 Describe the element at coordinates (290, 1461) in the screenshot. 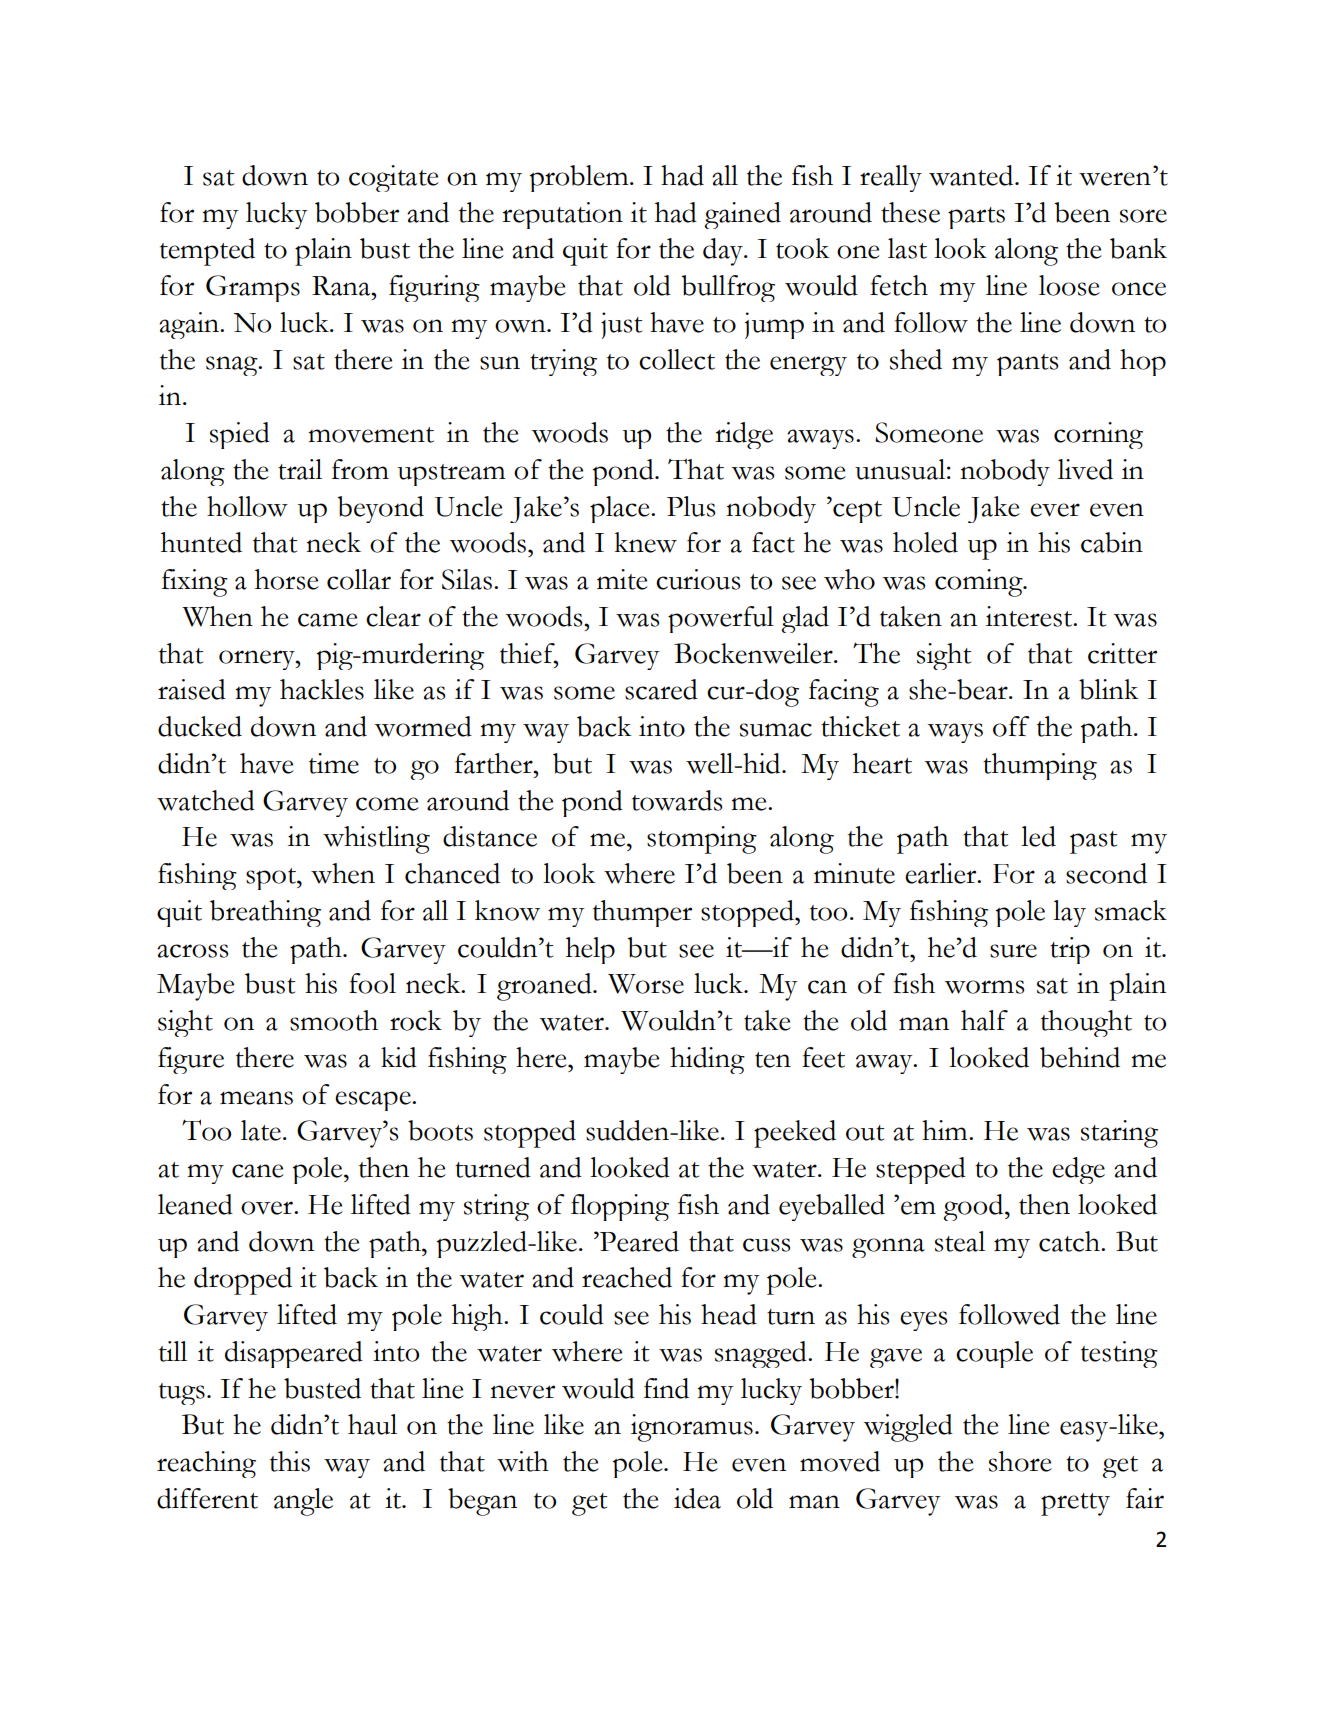

I see `this` at that location.
